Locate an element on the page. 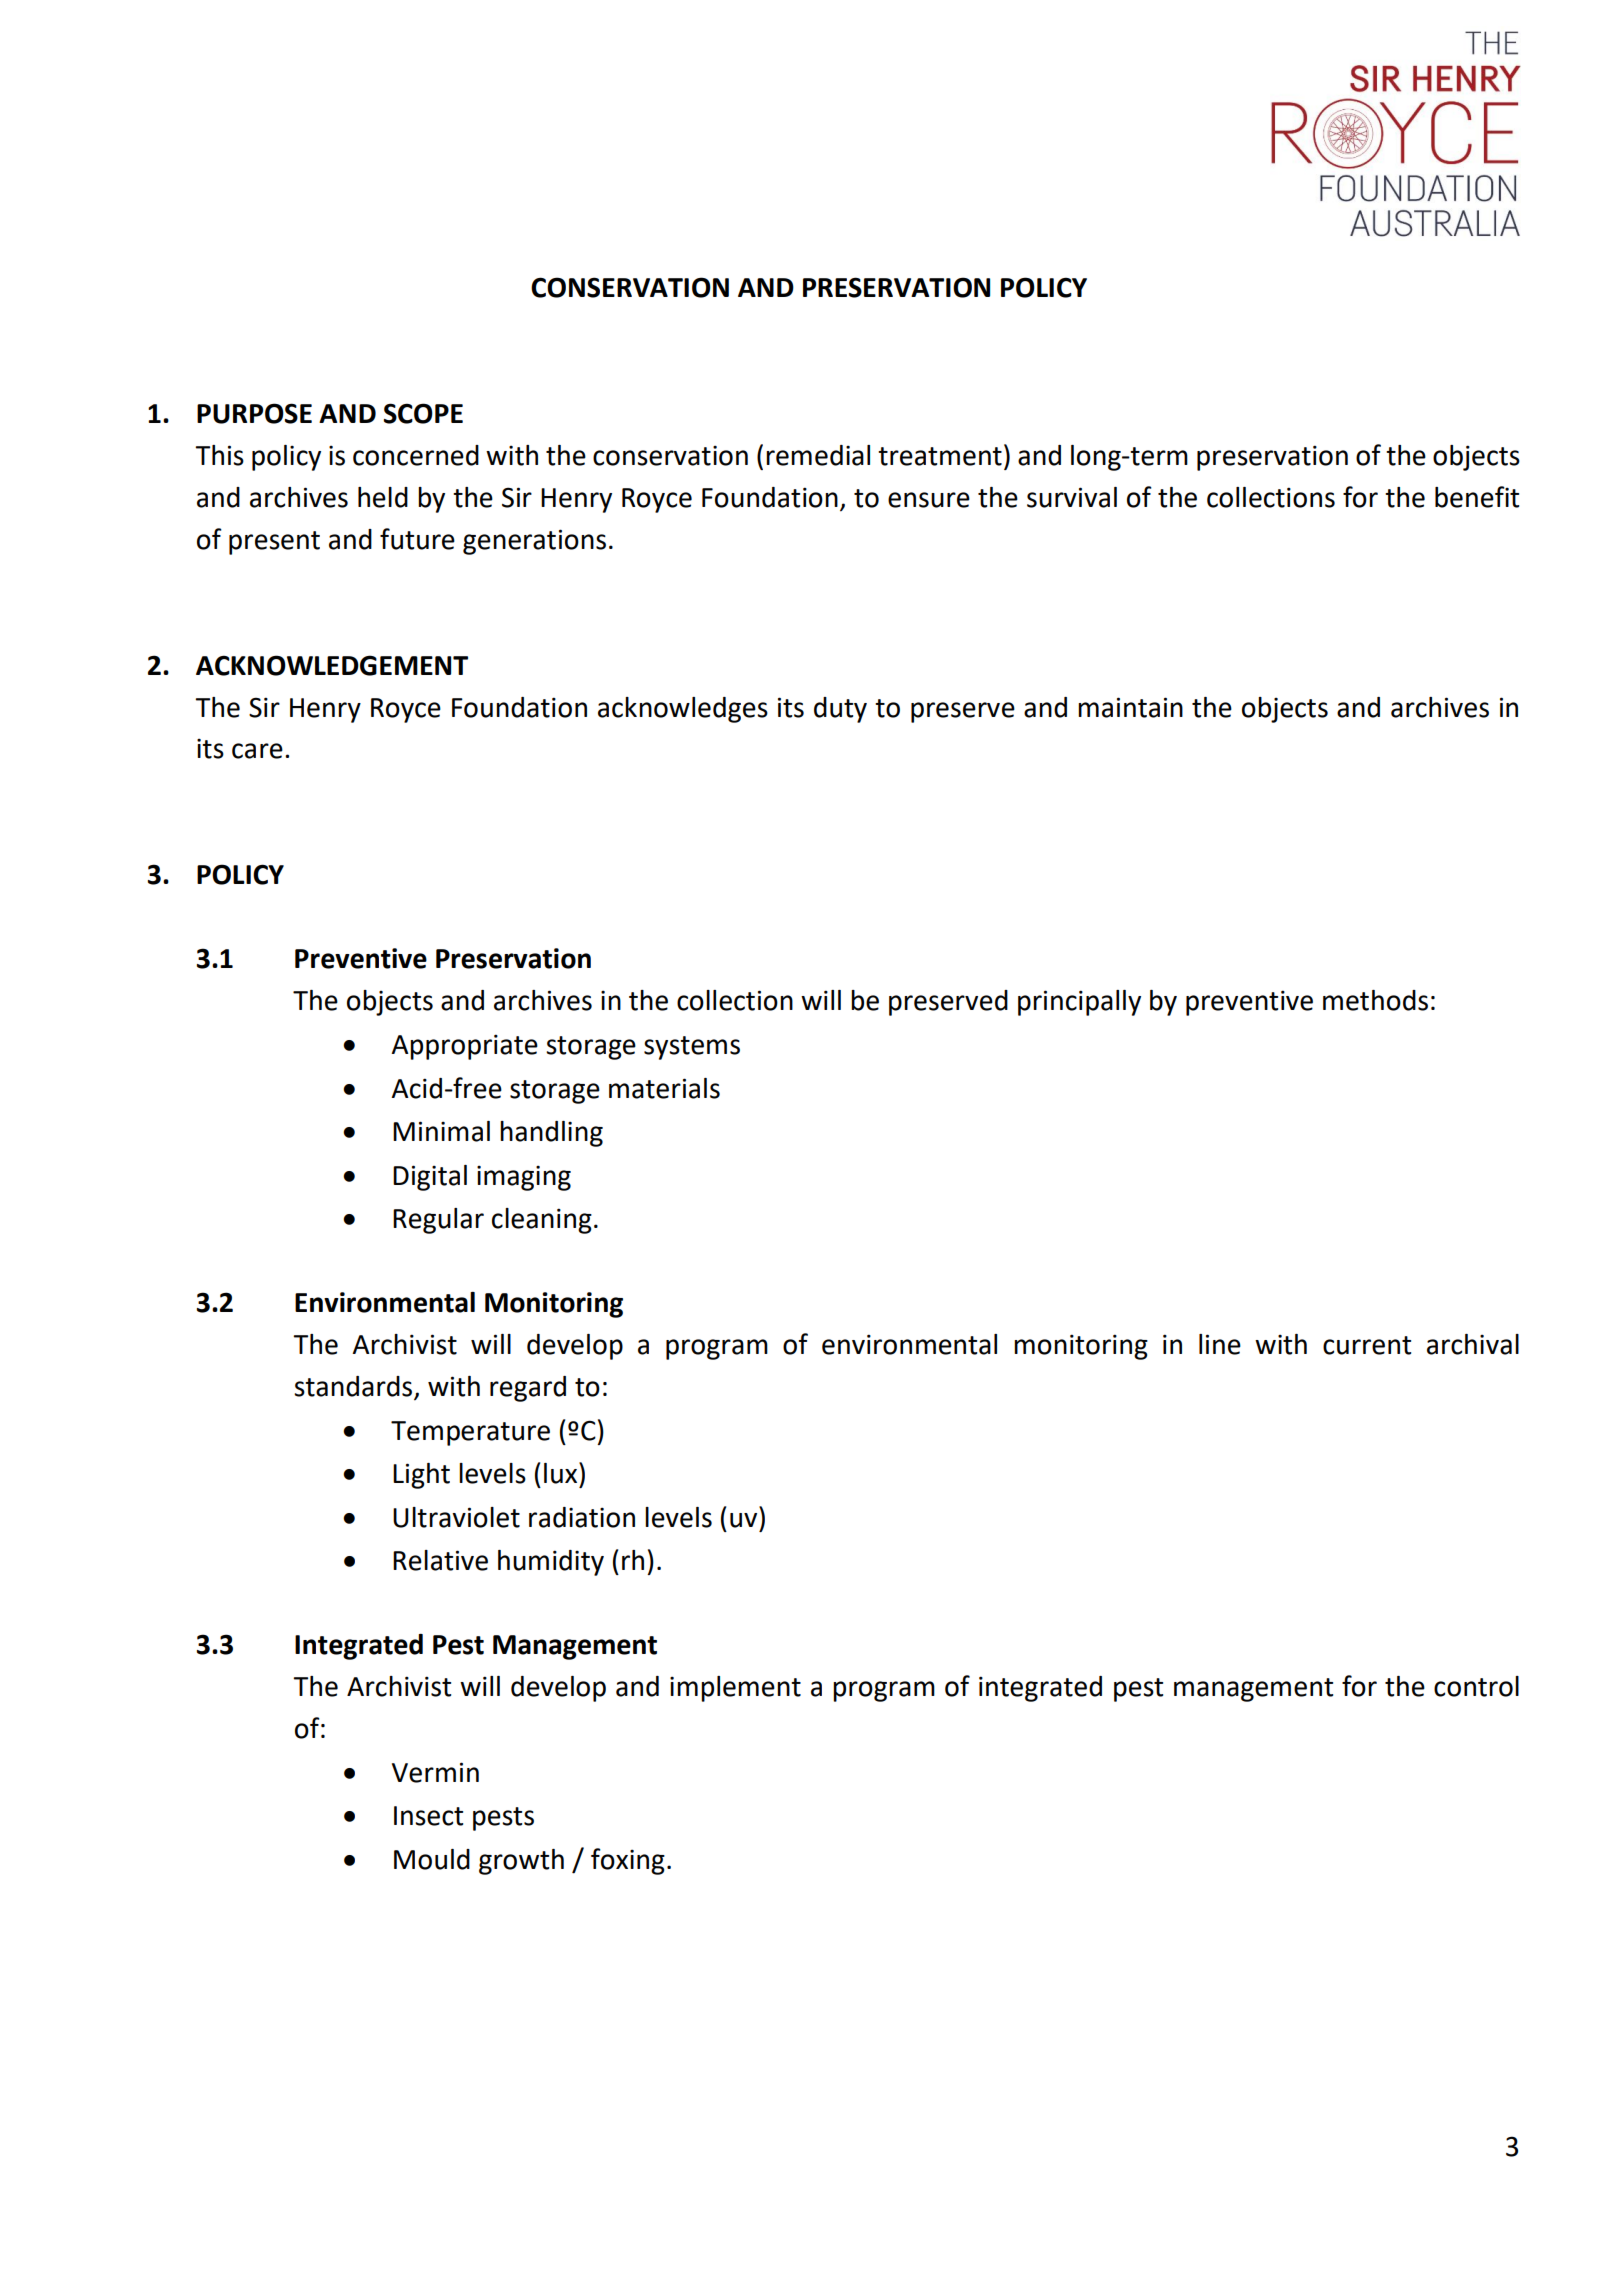 This page has width=1618, height=2288. Mould is located at coordinates (432, 1859).
